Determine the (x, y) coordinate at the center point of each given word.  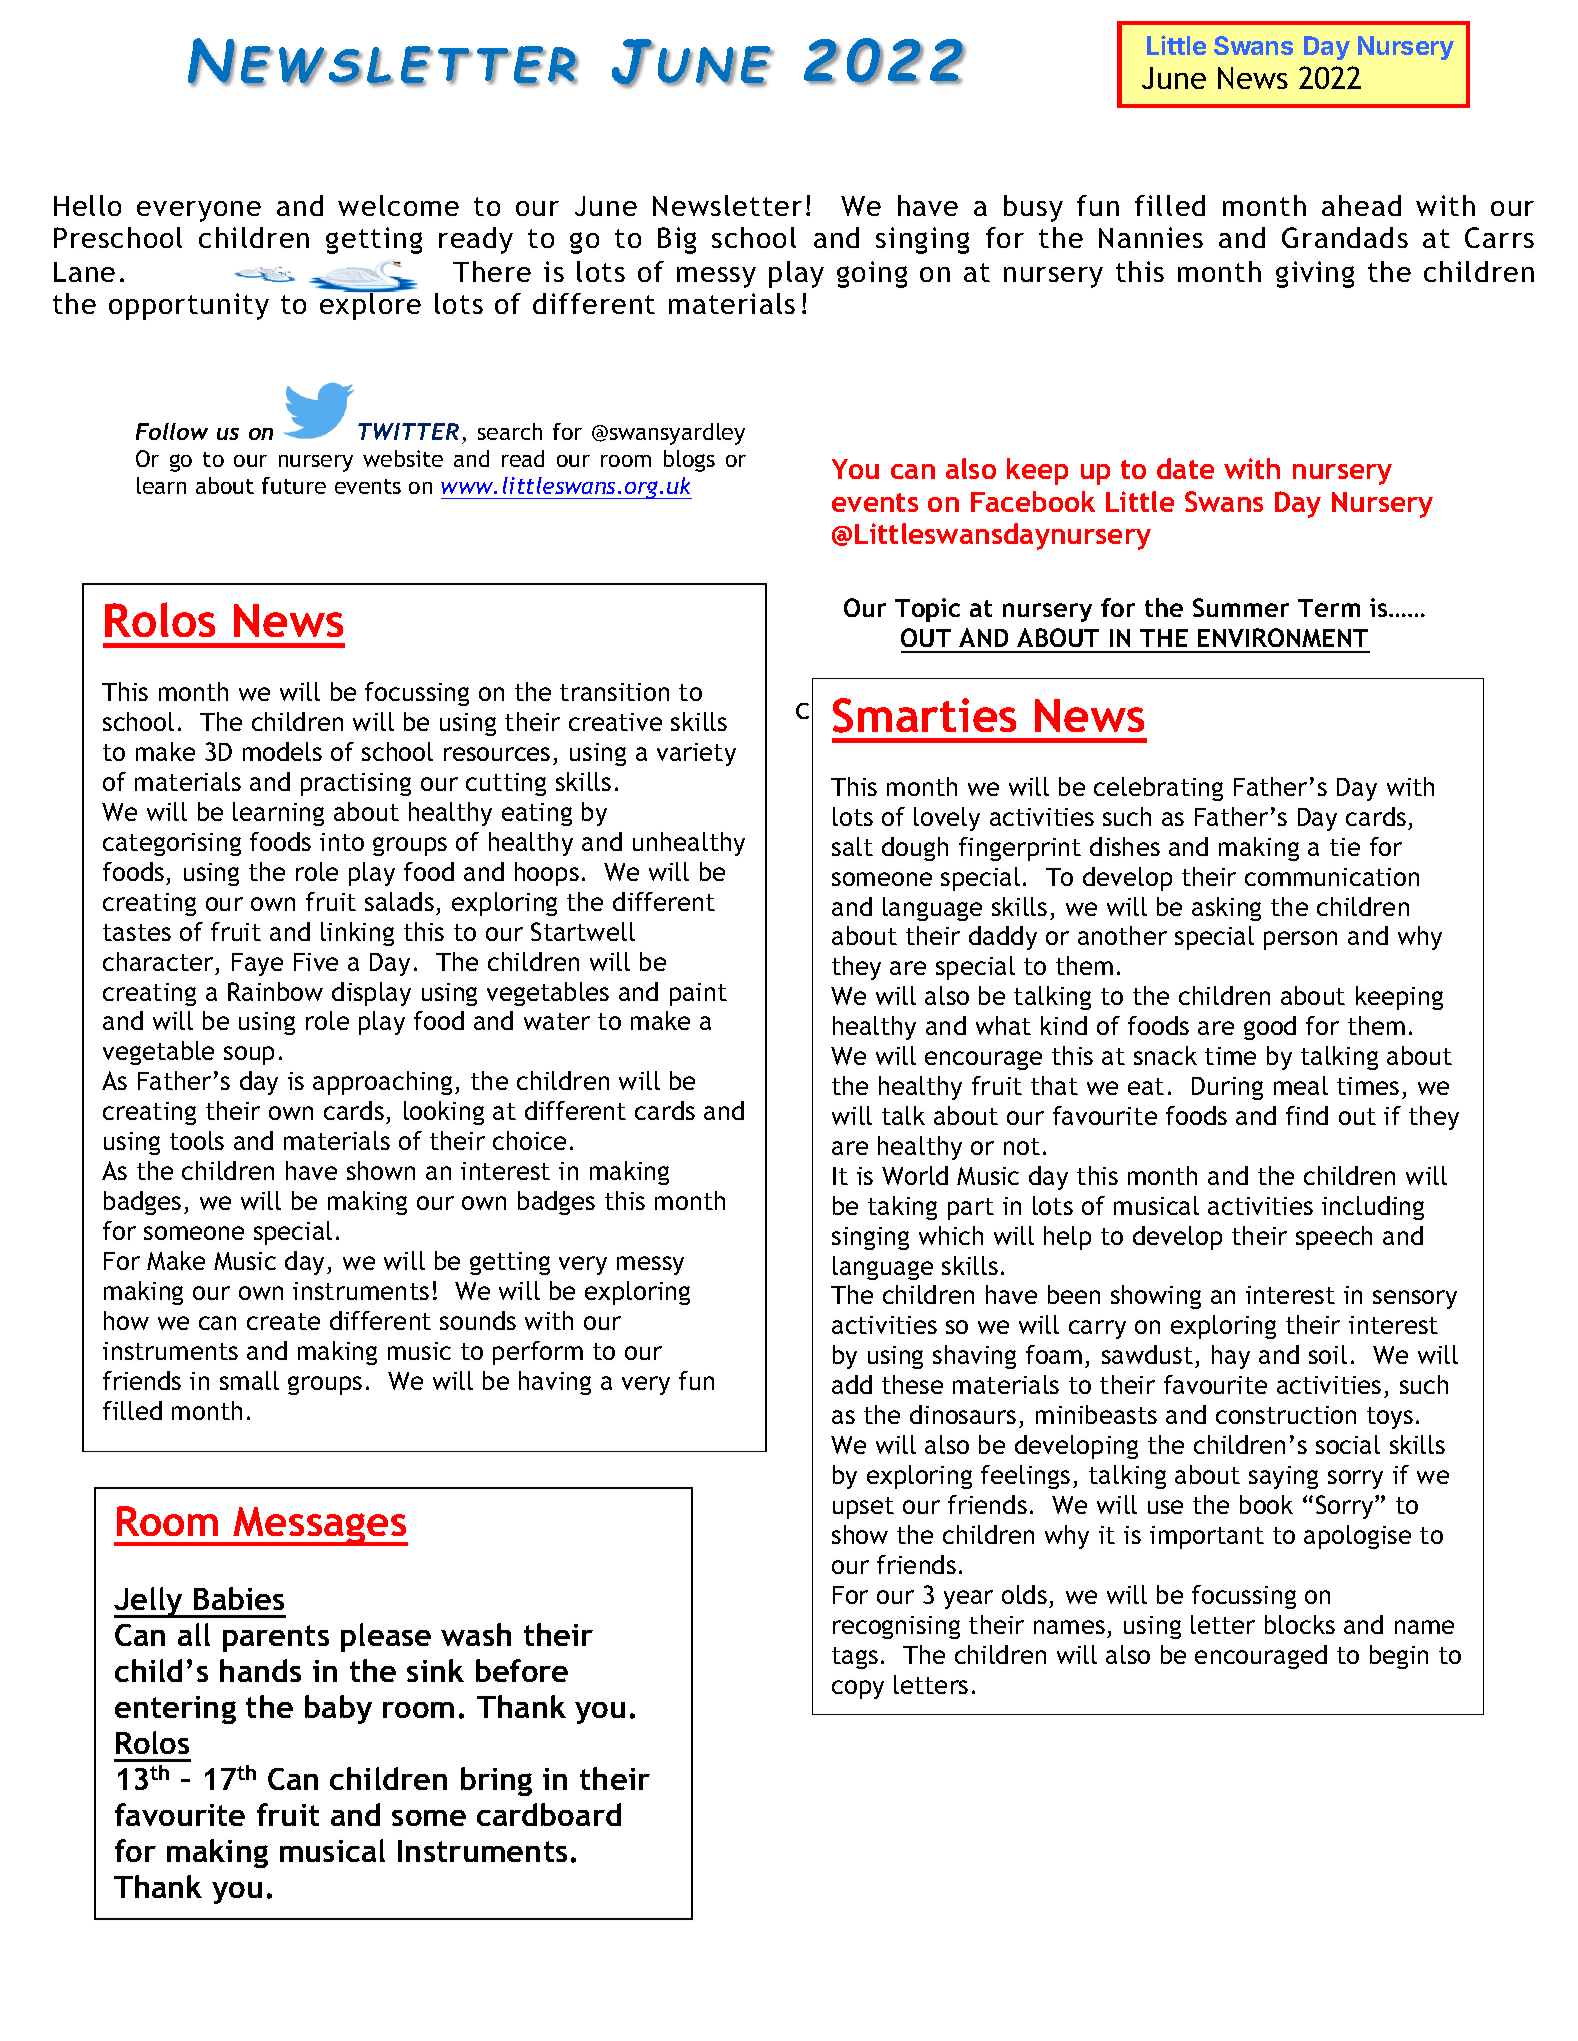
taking (902, 1208)
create (283, 1321)
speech (1334, 1238)
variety (696, 754)
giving (1315, 274)
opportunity (189, 306)
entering (175, 1710)
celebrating (1158, 789)
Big (677, 240)
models (282, 751)
